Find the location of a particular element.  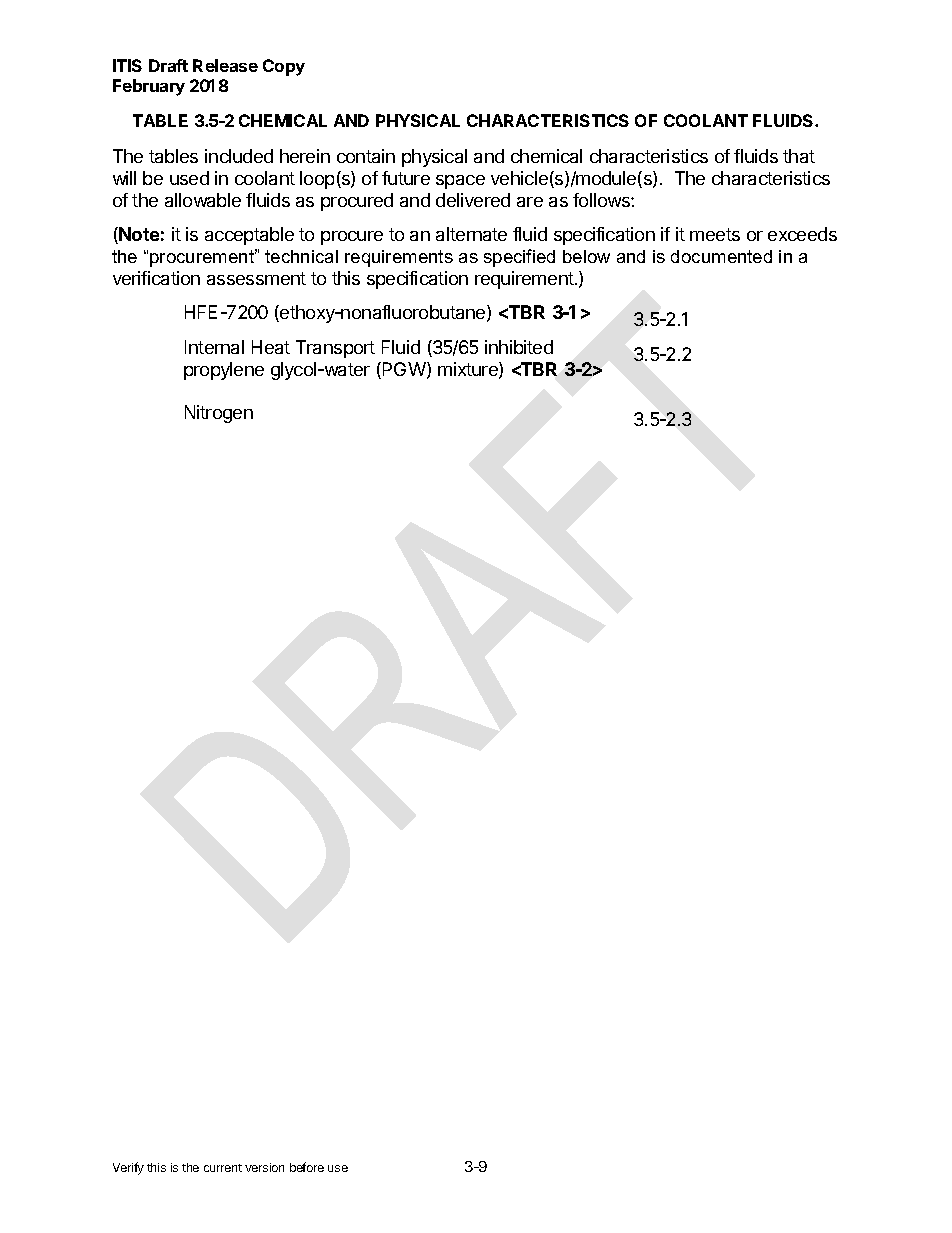

space is located at coordinates (460, 182).
